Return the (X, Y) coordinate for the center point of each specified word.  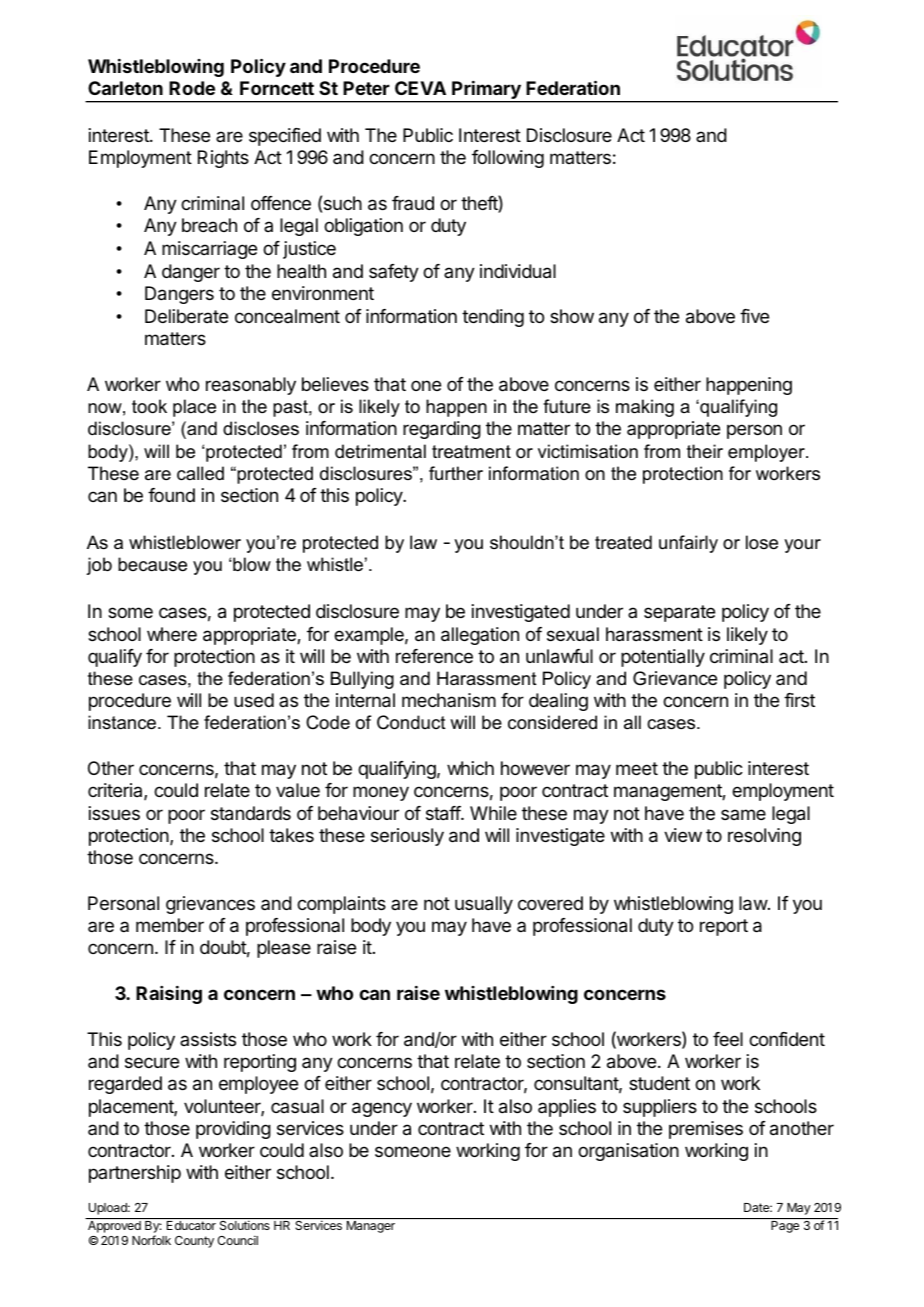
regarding (442, 430)
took (149, 406)
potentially (663, 658)
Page (785, 1227)
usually (484, 905)
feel (728, 1039)
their (705, 451)
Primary (486, 91)
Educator (191, 1225)
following (508, 159)
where (172, 634)
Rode (192, 88)
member (170, 925)
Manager (371, 1227)
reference (434, 656)
